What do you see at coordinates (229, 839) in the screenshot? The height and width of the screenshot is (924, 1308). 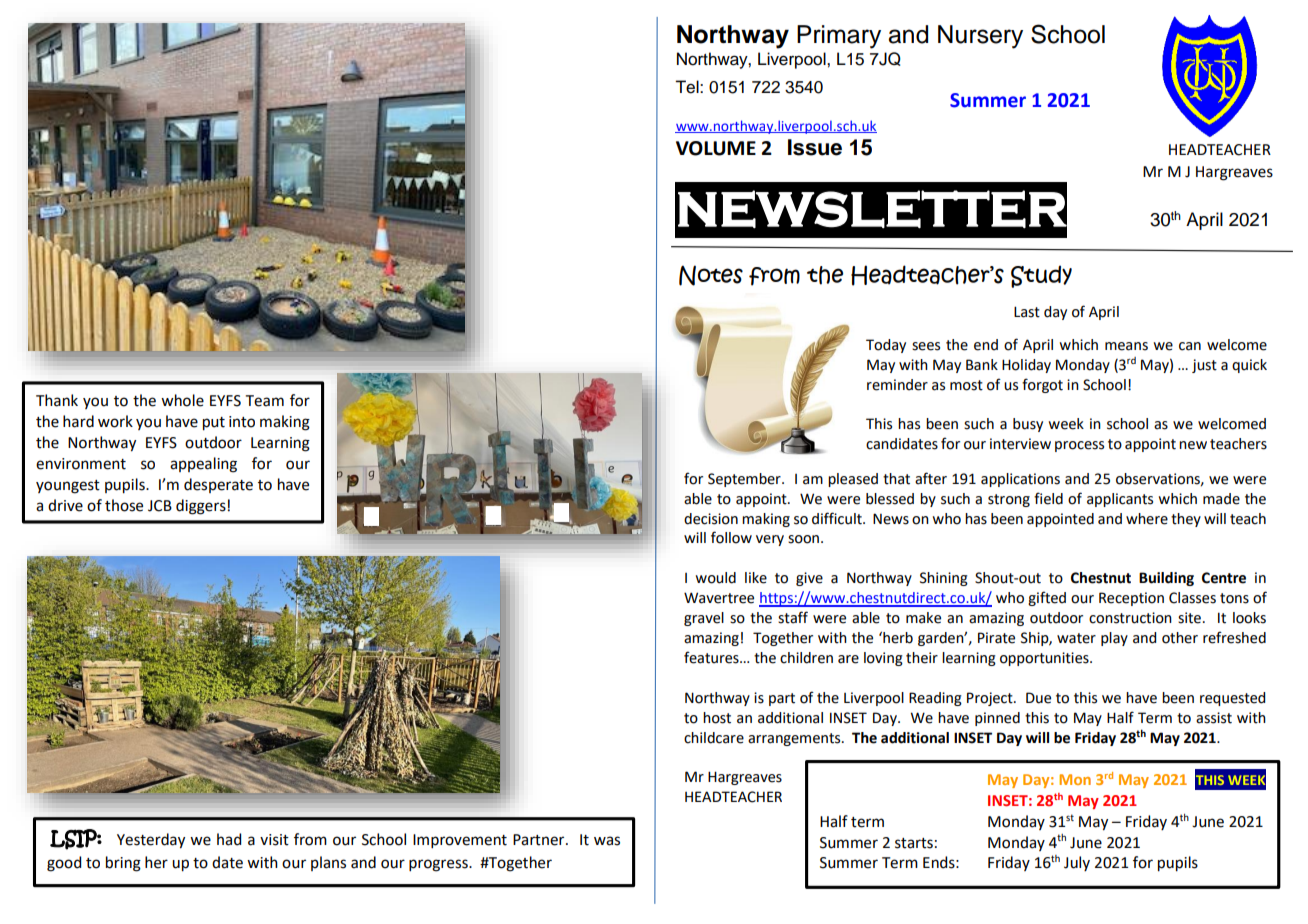 I see `had` at bounding box center [229, 839].
